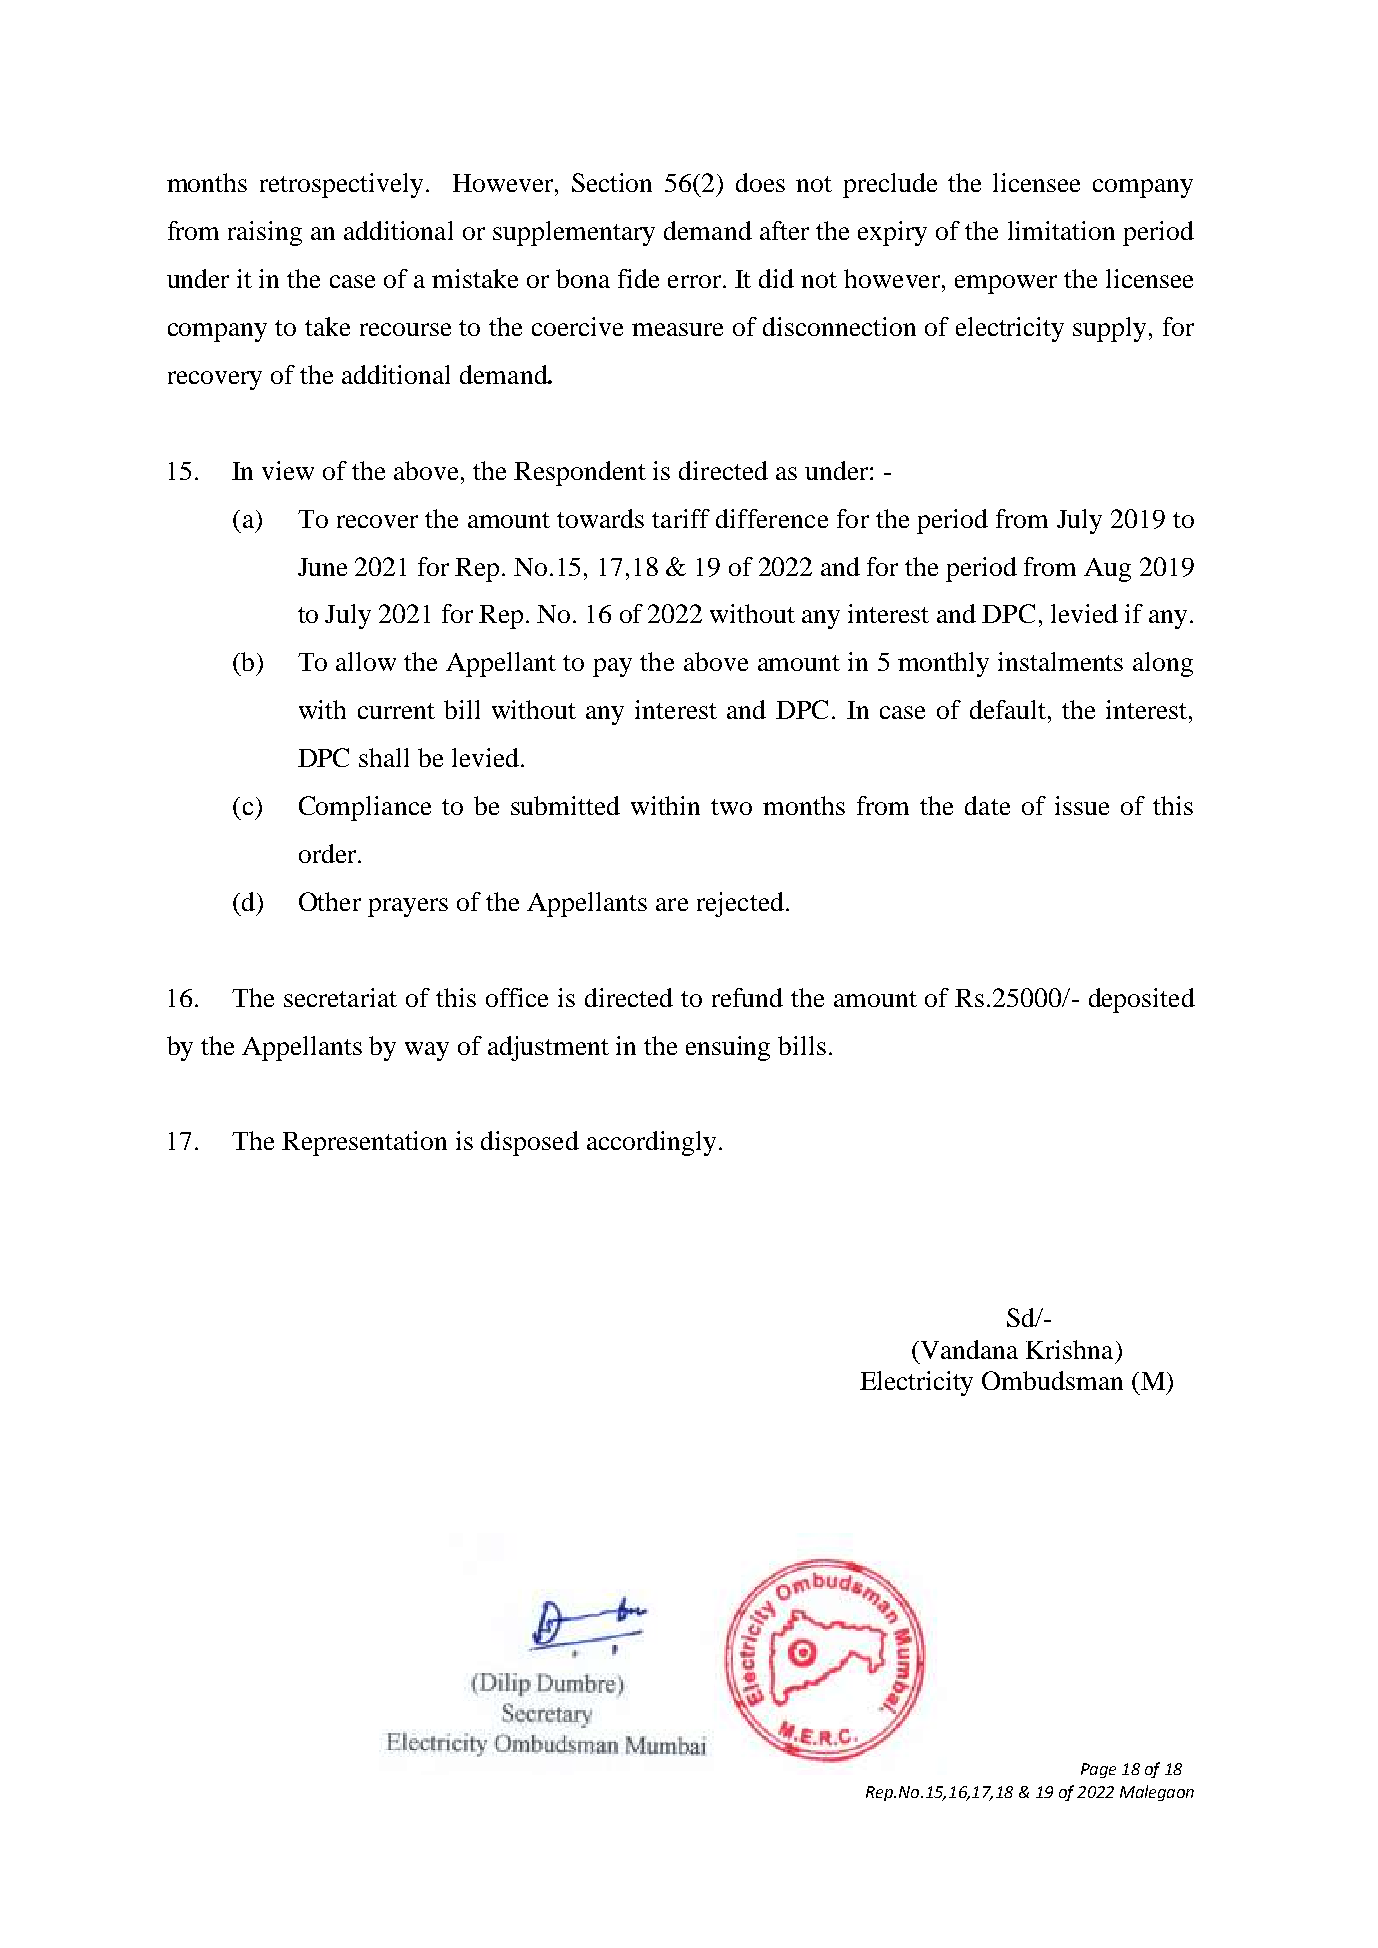  Describe the element at coordinates (322, 567) in the page. I see `June` at that location.
